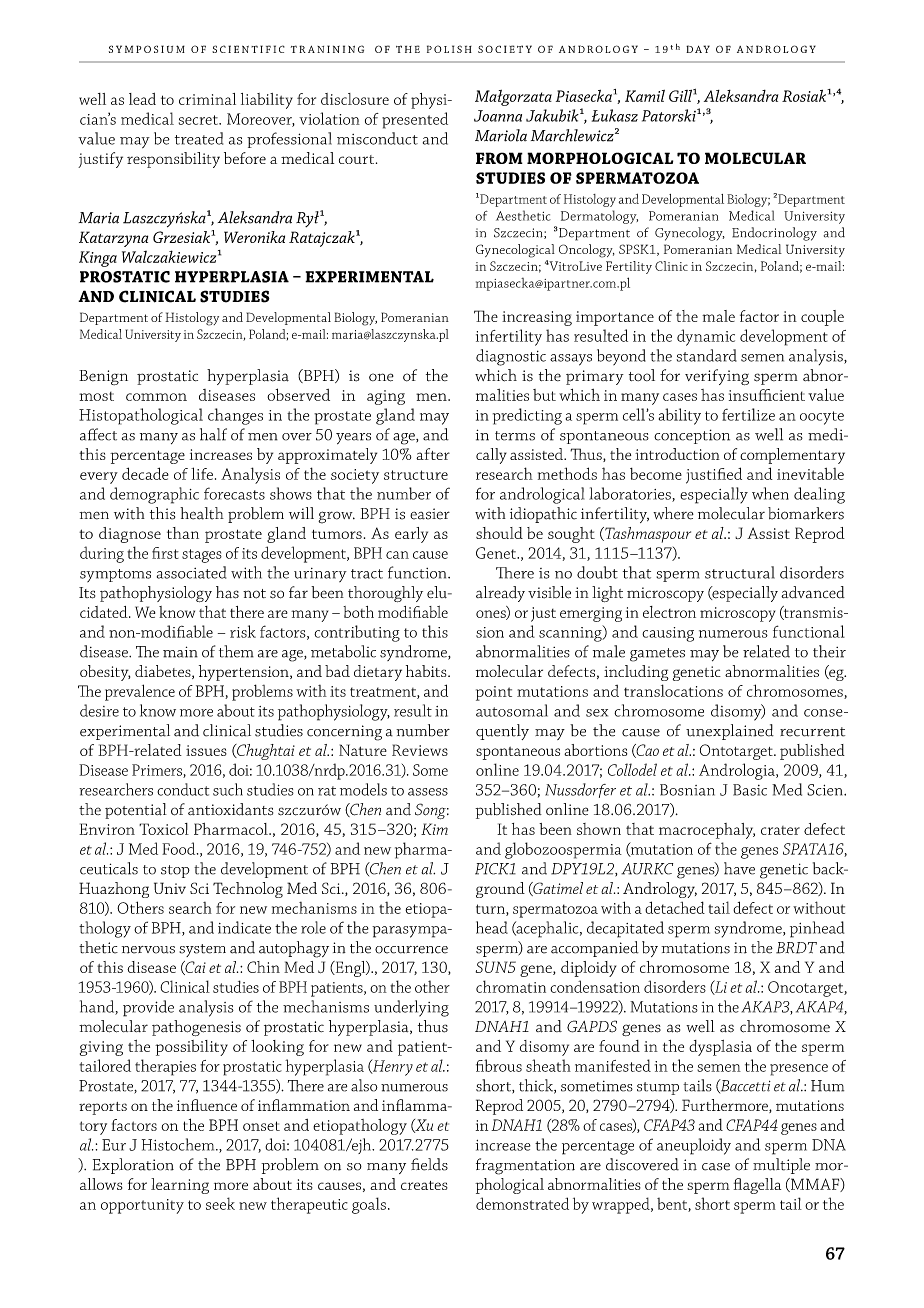 This screenshot has height=1308, width=924. I want to click on learning, so click(180, 1186).
